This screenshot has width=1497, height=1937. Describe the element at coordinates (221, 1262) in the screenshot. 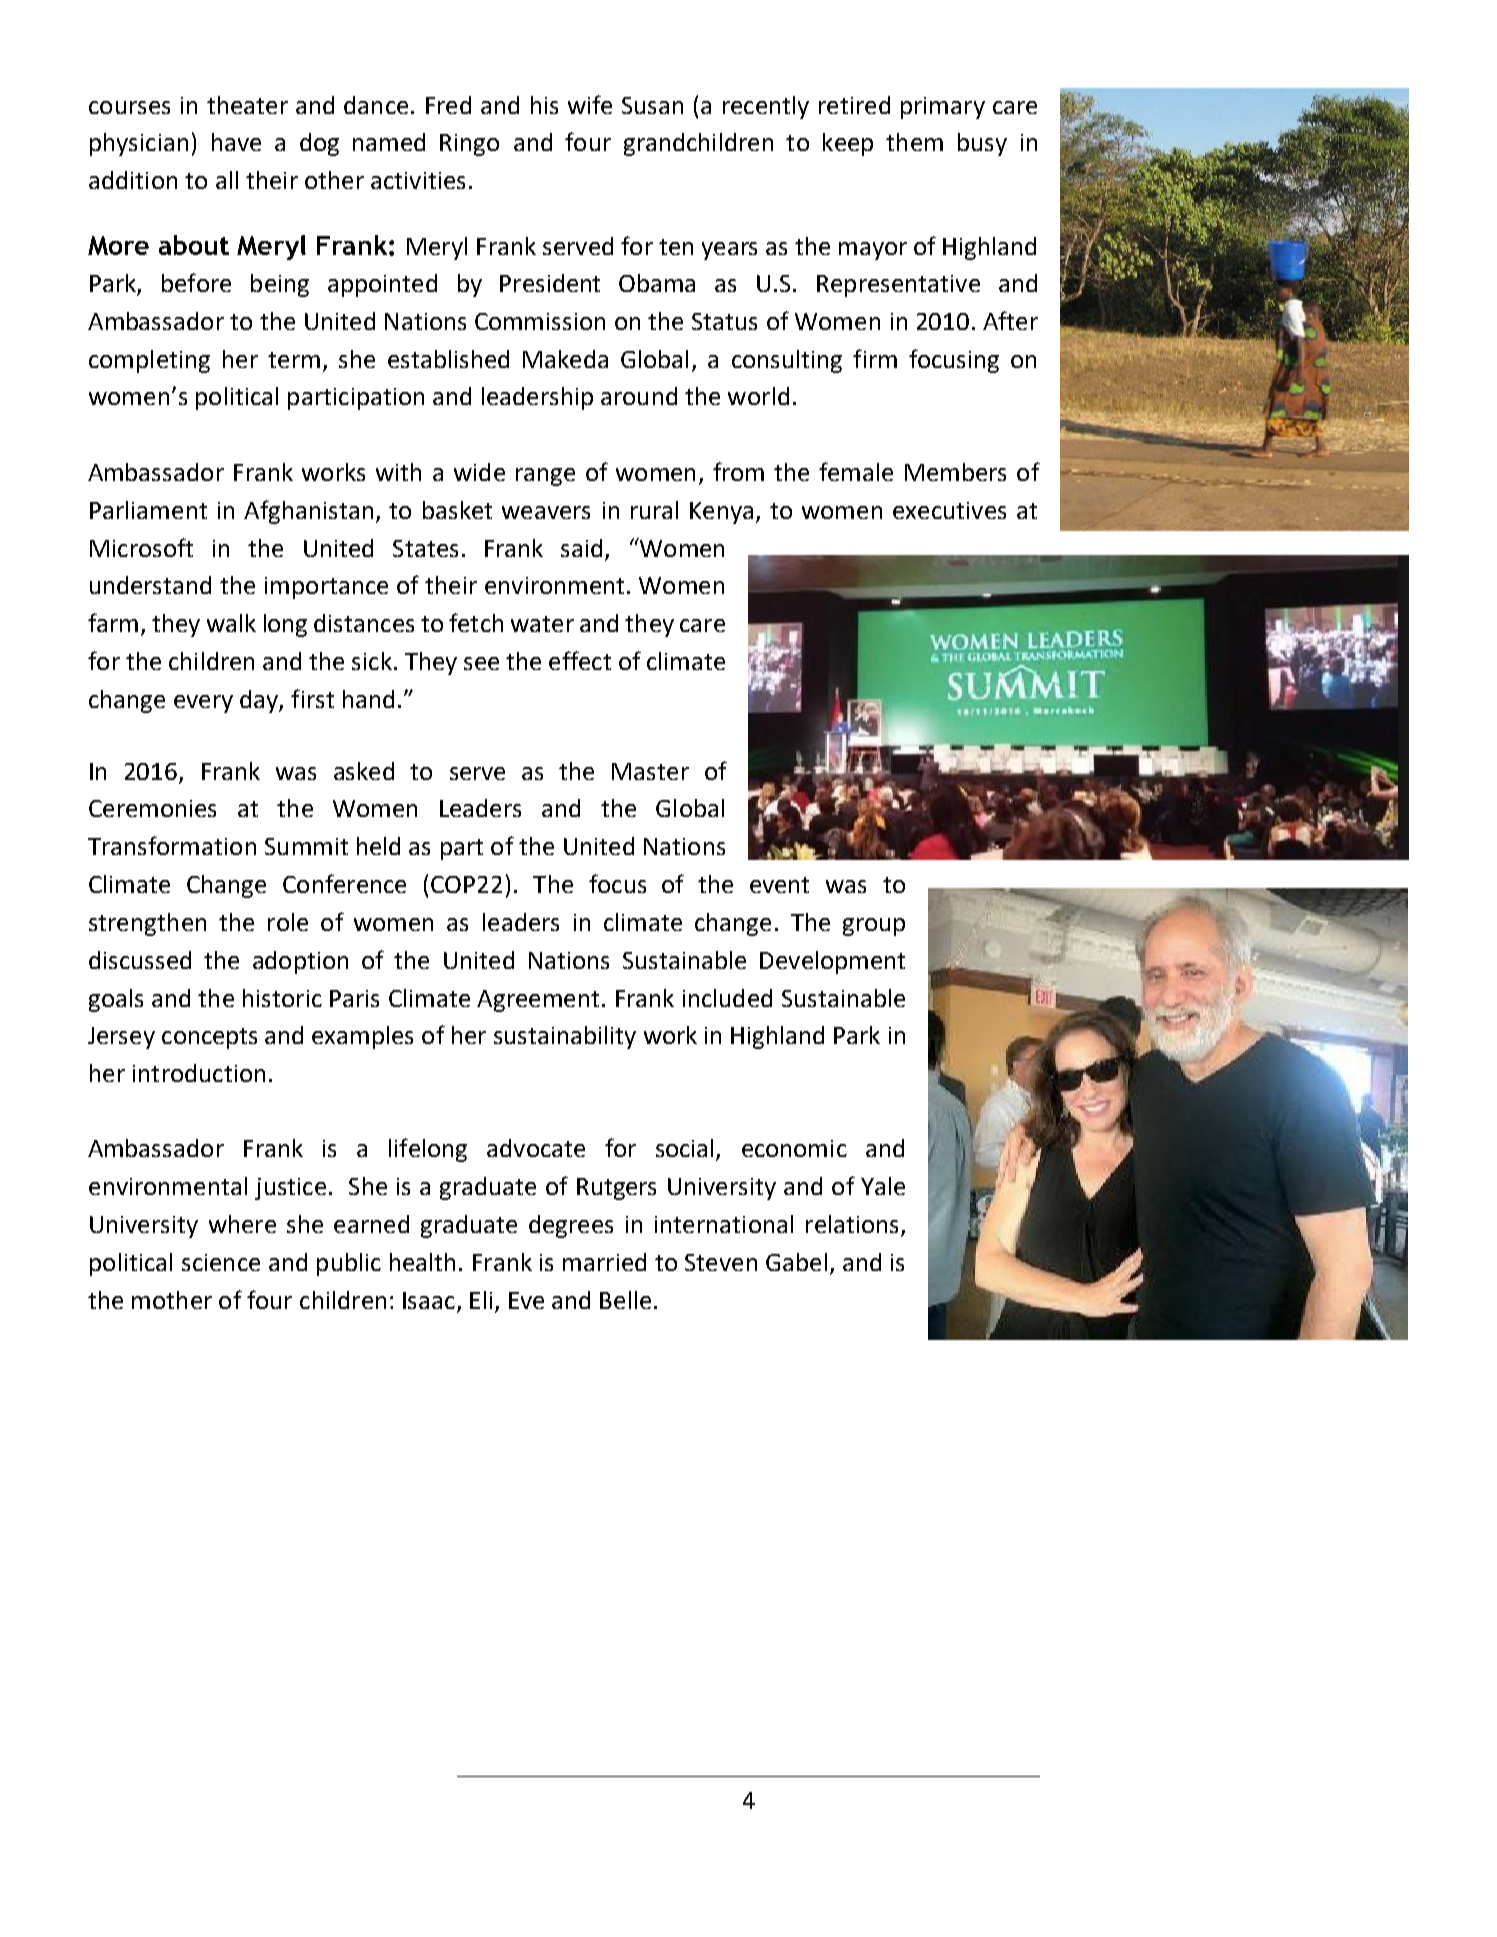

I see `science` at that location.
